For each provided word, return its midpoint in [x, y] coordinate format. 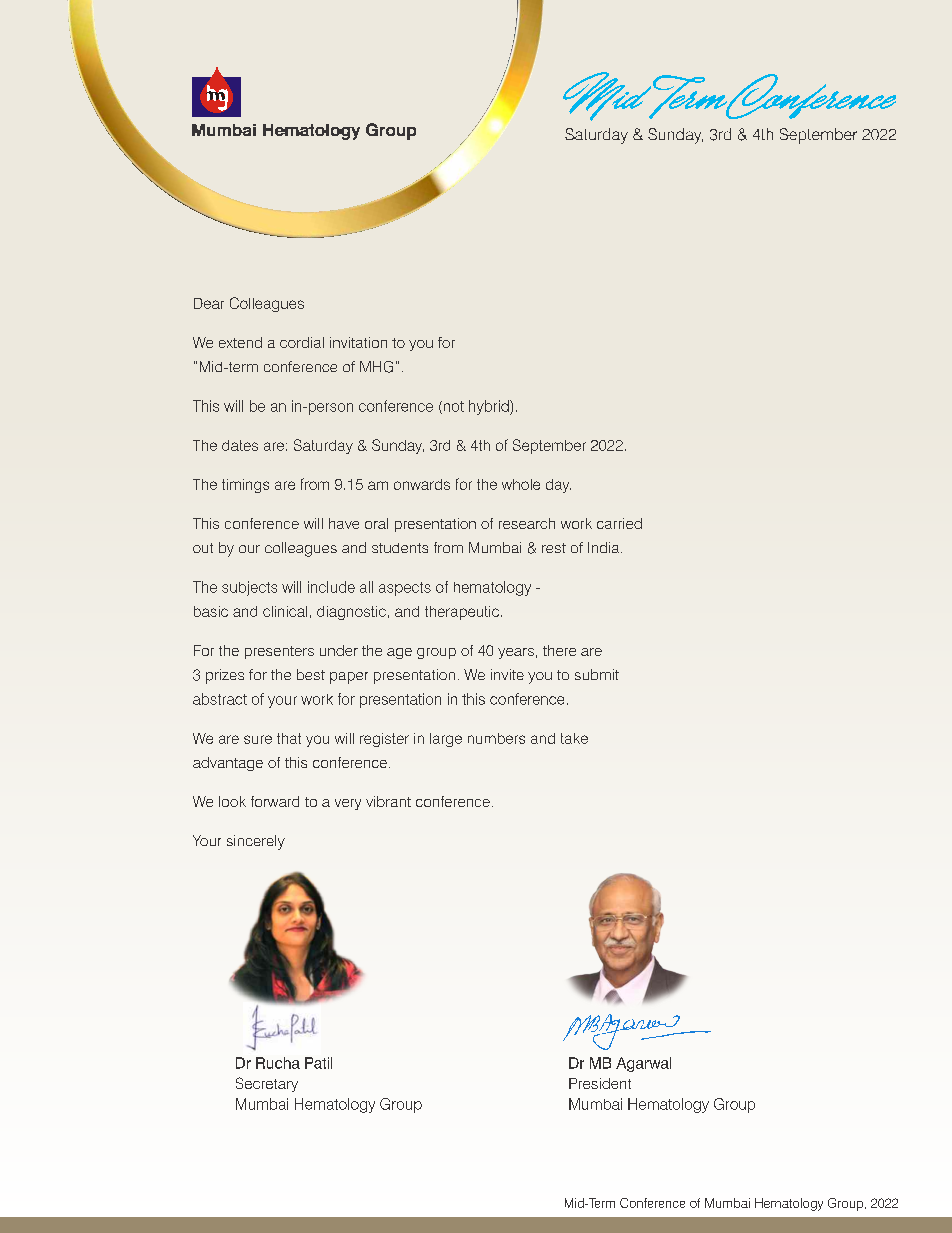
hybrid [490, 407]
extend [240, 342]
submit [597, 674]
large [446, 740]
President [600, 1083]
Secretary [267, 1084]
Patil [318, 1063]
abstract [220, 699]
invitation [358, 342]
